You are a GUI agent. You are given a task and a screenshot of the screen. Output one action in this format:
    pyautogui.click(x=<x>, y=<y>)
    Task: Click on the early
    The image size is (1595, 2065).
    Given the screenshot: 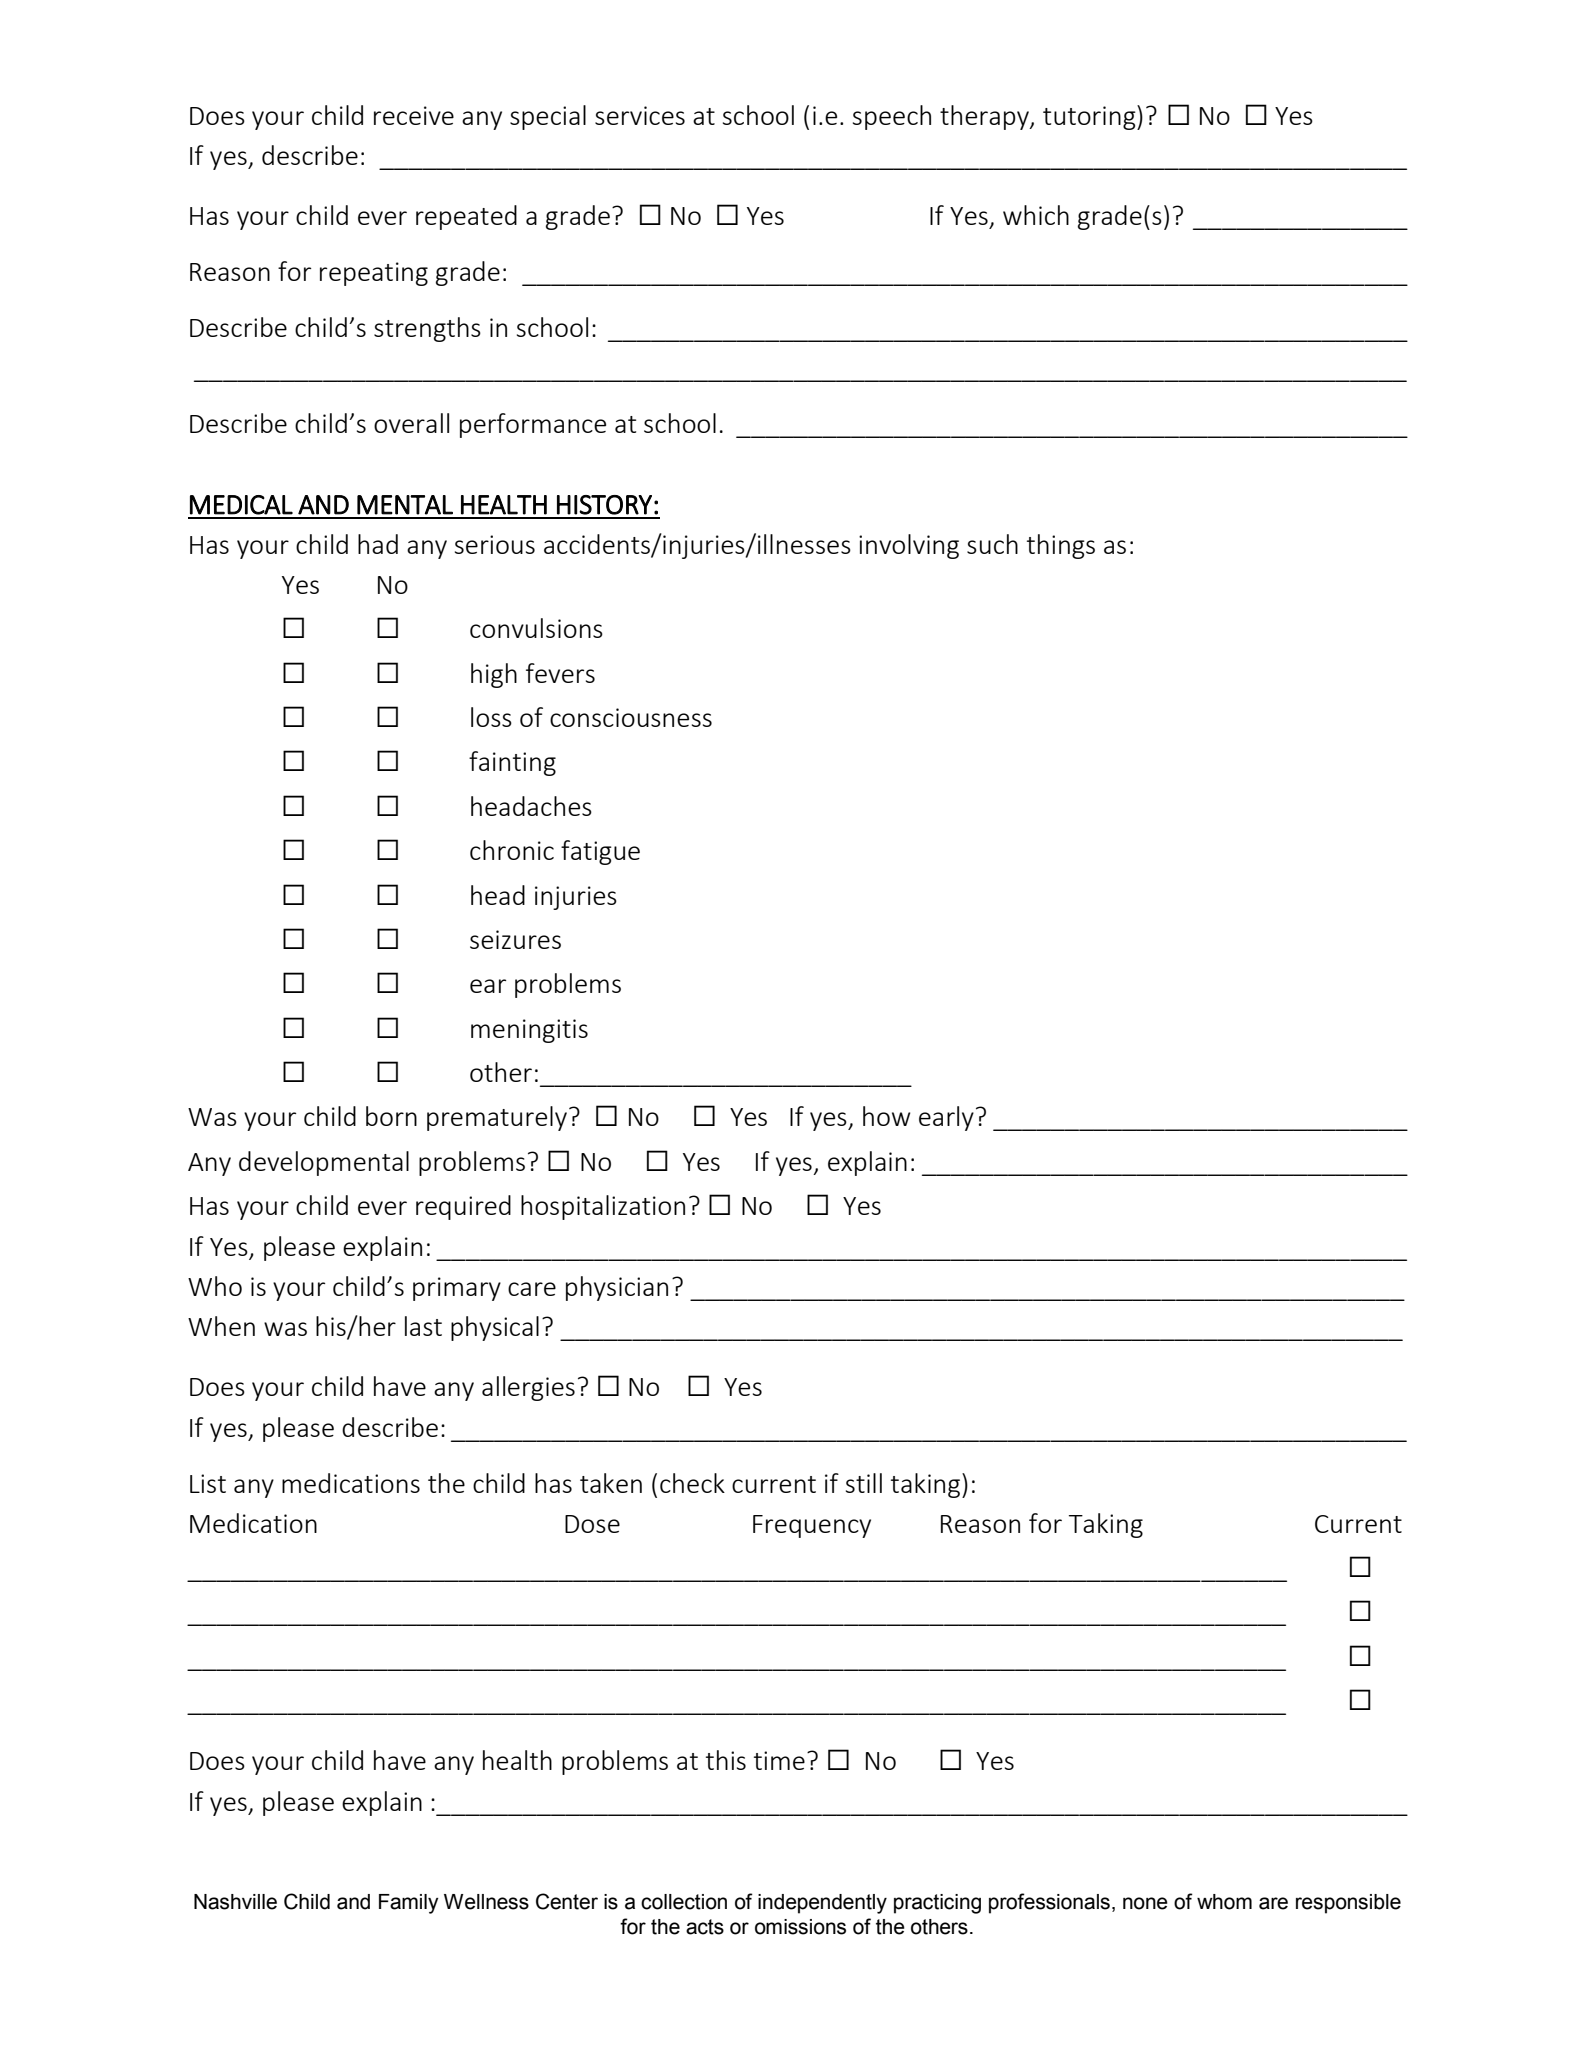 What is the action you would take?
    pyautogui.click(x=946, y=1118)
